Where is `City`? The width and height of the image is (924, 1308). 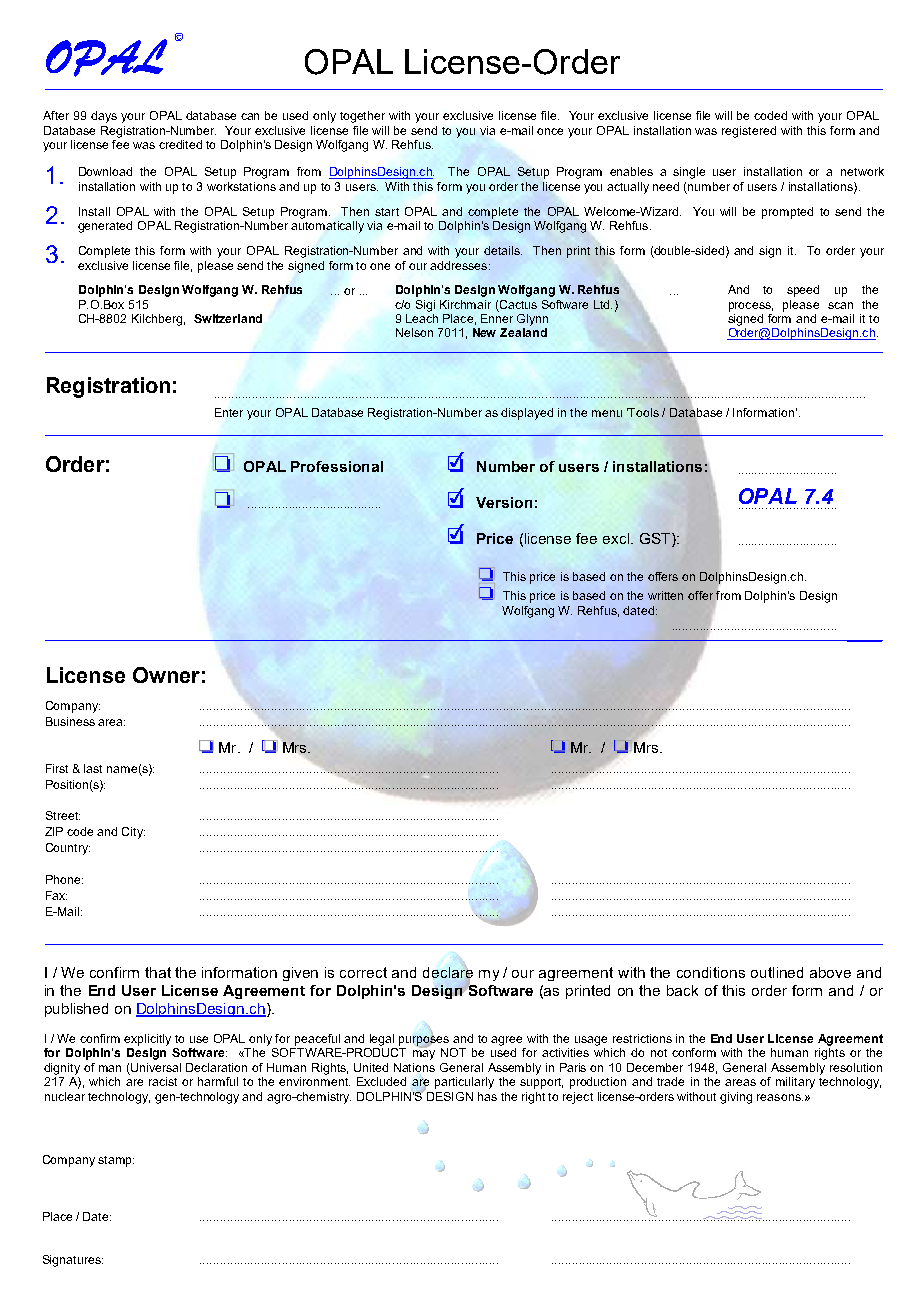 City is located at coordinates (133, 833).
